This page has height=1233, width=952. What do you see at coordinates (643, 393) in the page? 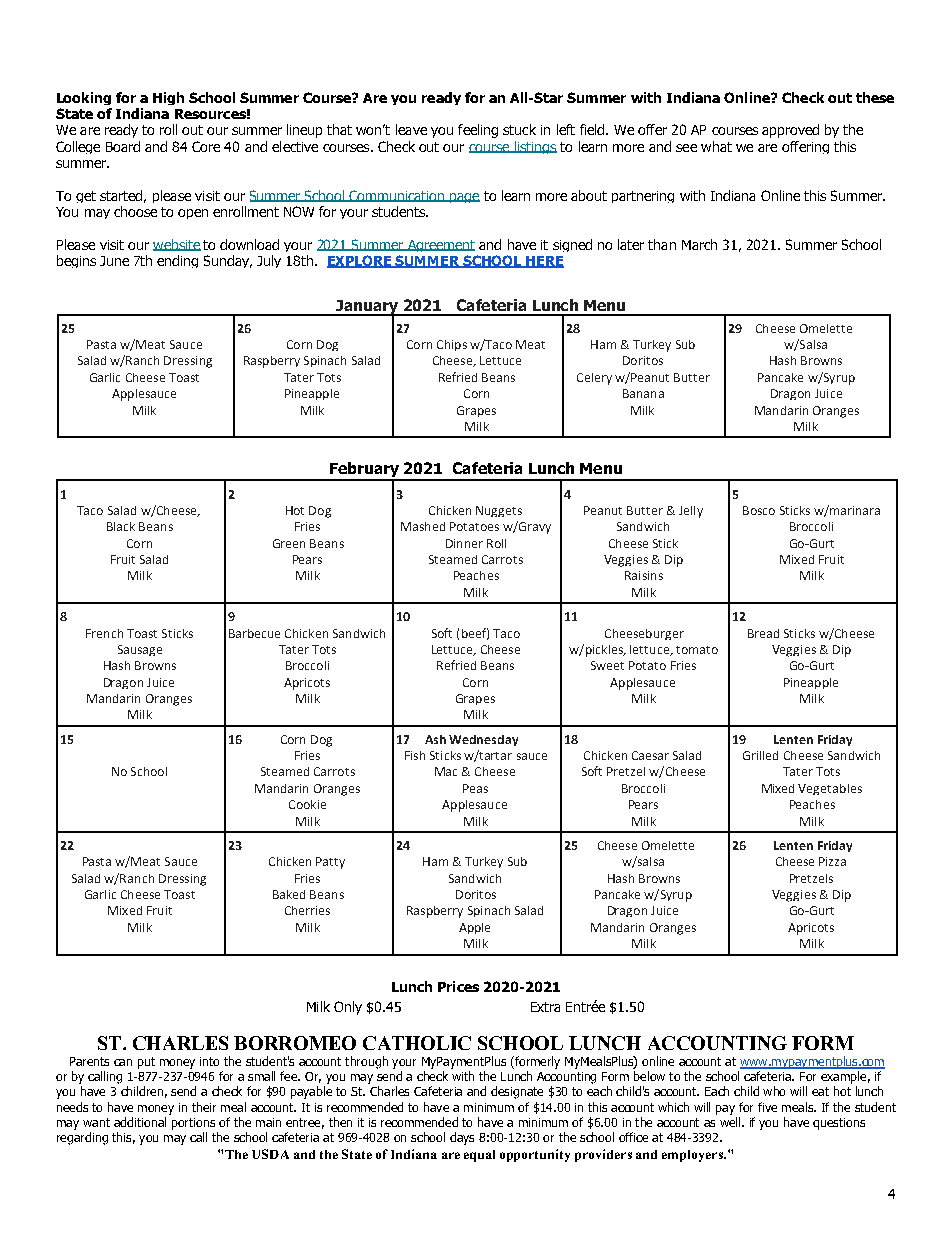
I see `Banana` at bounding box center [643, 393].
